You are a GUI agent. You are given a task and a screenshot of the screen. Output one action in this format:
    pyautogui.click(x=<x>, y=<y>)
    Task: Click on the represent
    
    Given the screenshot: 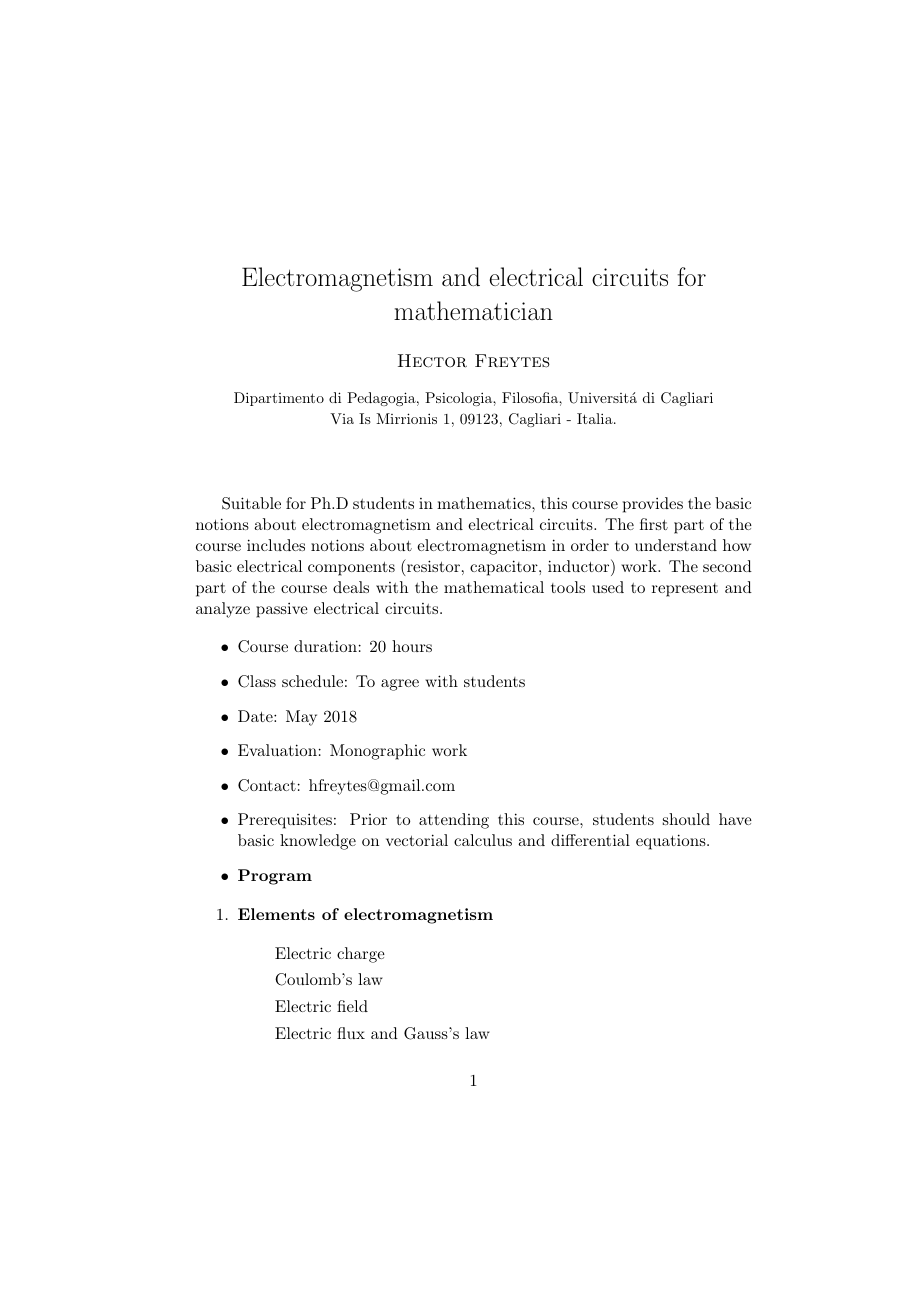 What is the action you would take?
    pyautogui.click(x=685, y=590)
